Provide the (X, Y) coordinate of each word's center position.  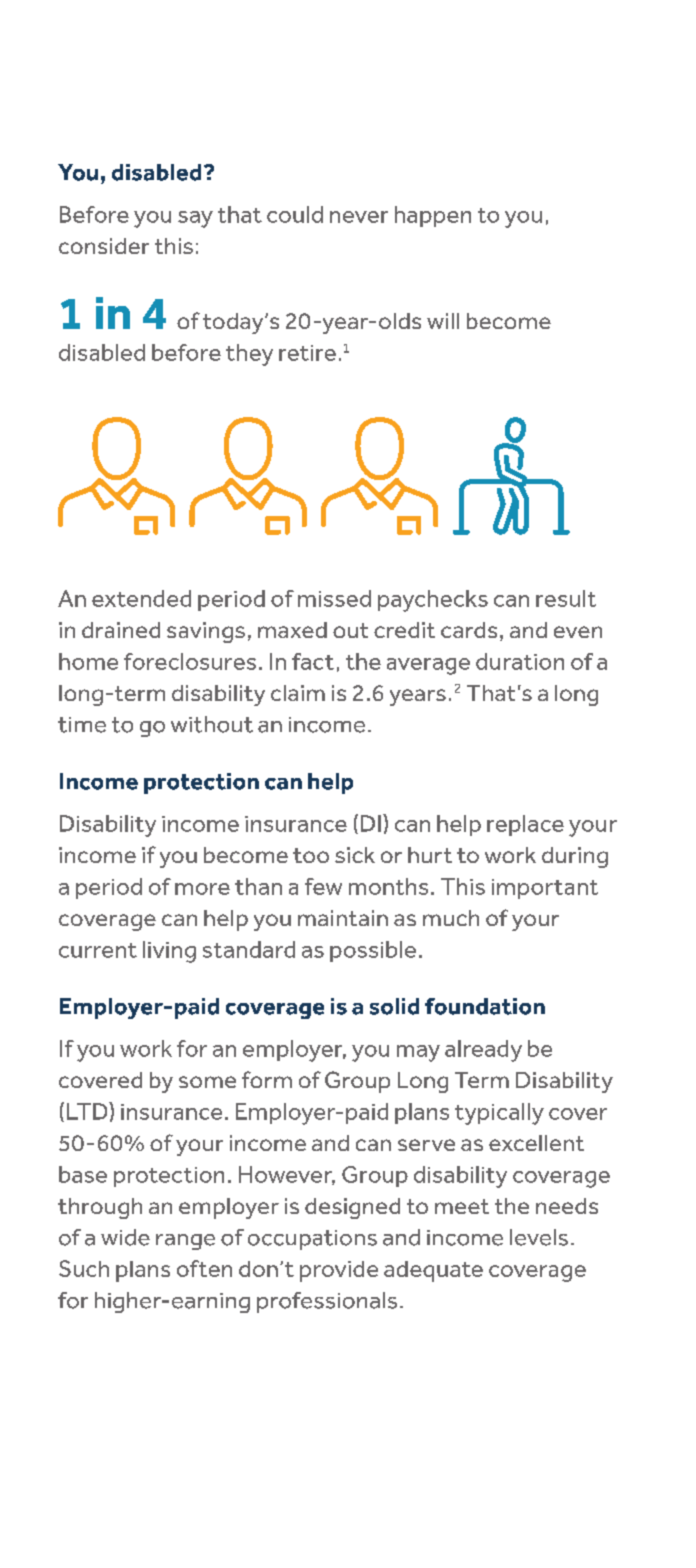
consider (104, 246)
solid (394, 1006)
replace (525, 825)
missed (334, 598)
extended (141, 598)
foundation (485, 1006)
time (82, 725)
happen (433, 216)
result (566, 598)
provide (339, 1271)
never (359, 217)
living (169, 952)
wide (125, 1237)
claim (298, 693)
